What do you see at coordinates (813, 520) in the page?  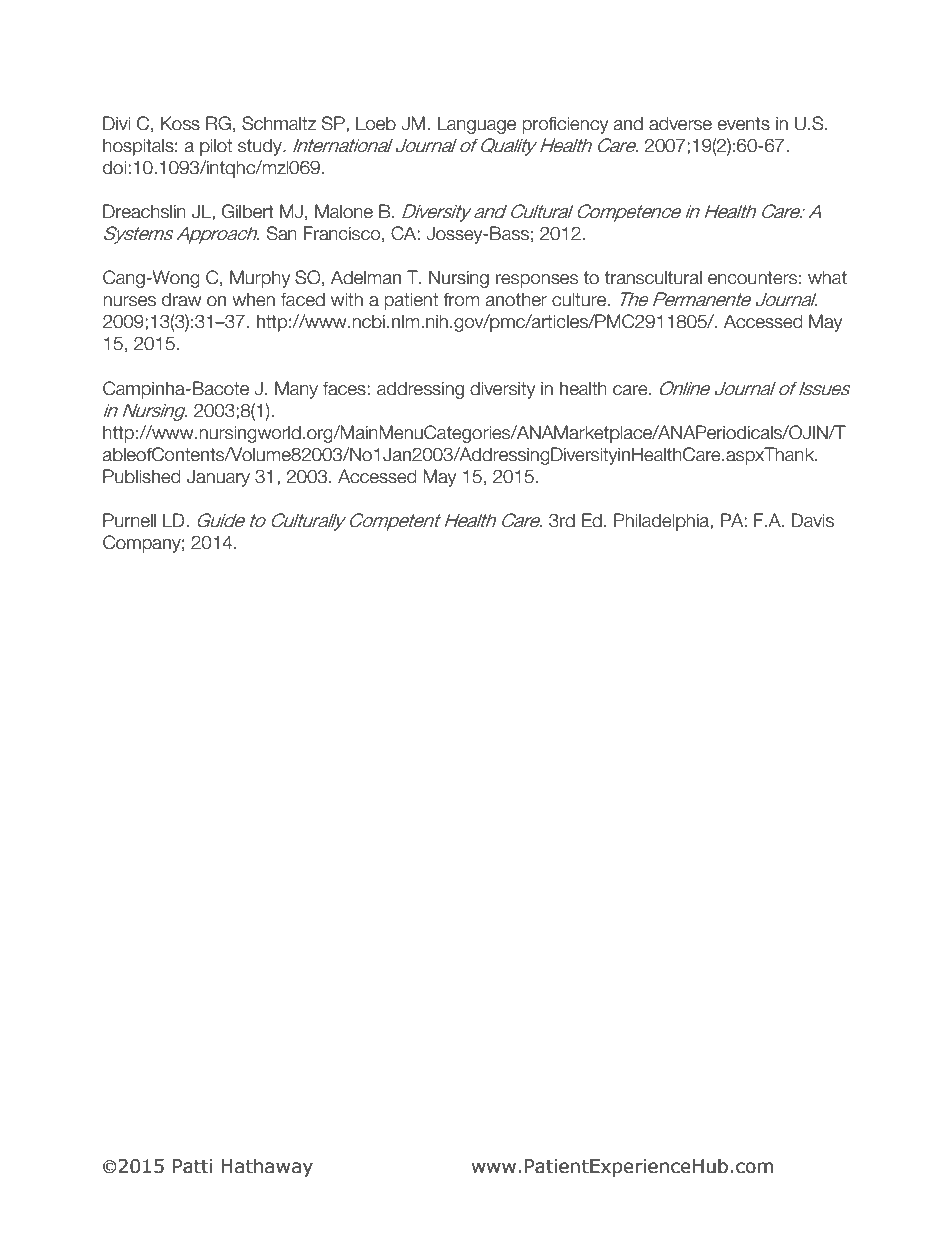 I see `Davis` at bounding box center [813, 520].
